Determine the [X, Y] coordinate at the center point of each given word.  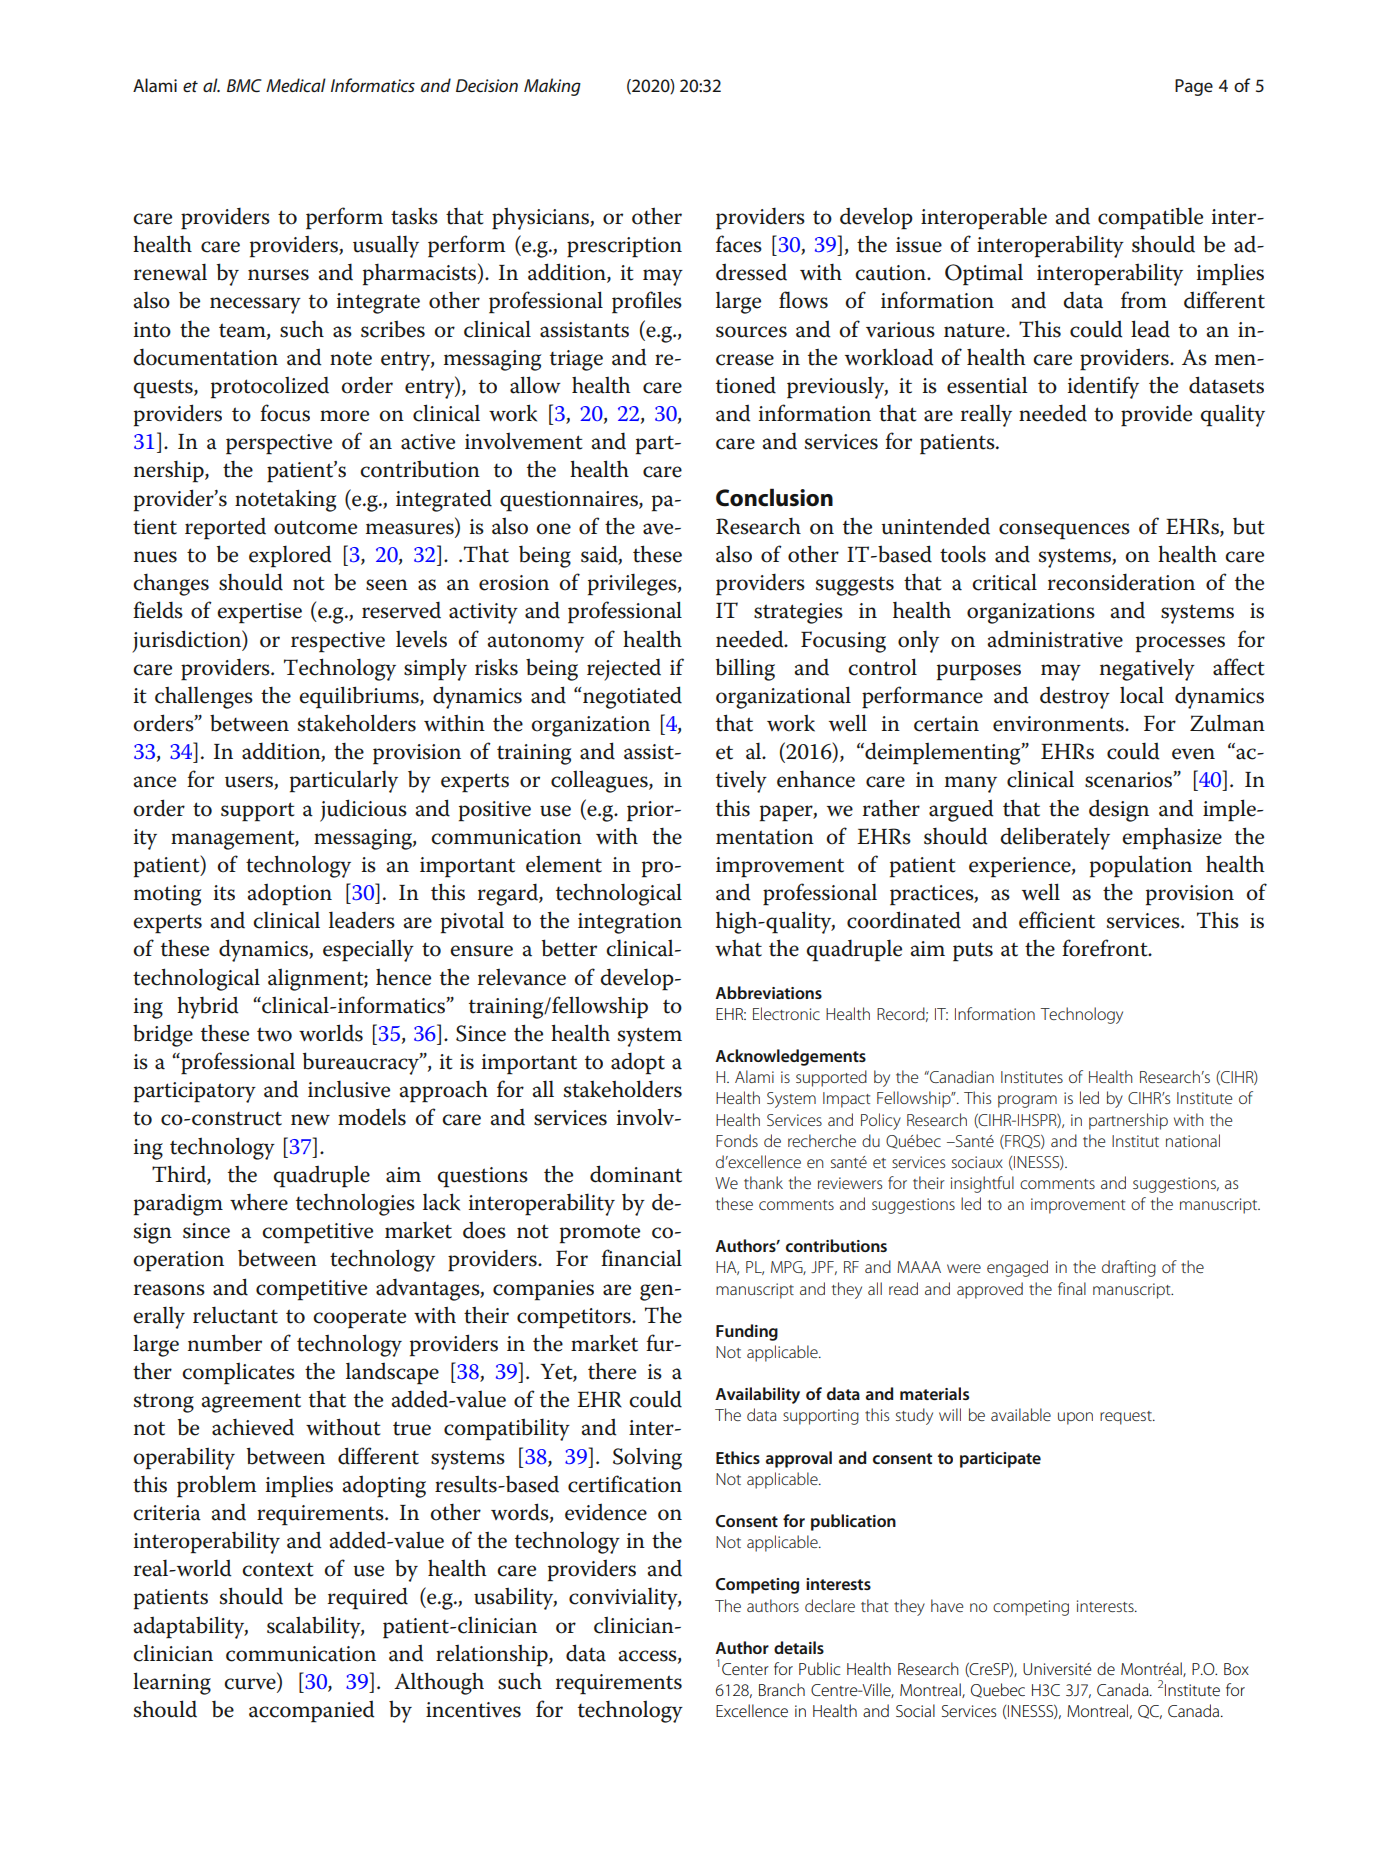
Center [745, 1669]
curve [251, 1685]
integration [630, 923]
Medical [296, 85]
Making [552, 87]
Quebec [998, 1690]
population [1141, 866]
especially [368, 950]
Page [1194, 87]
